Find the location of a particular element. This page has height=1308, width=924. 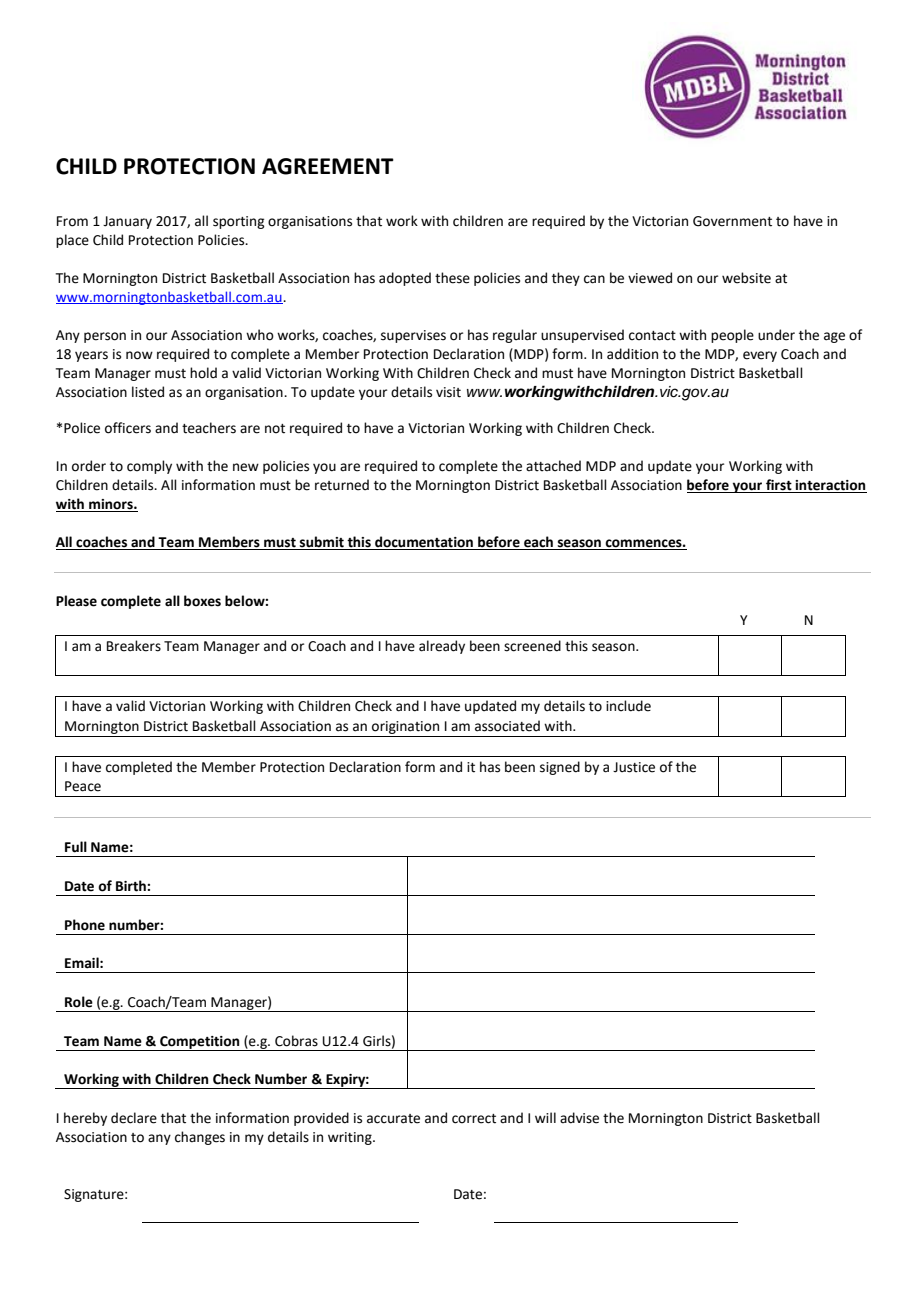

declare is located at coordinates (134, 1118).
